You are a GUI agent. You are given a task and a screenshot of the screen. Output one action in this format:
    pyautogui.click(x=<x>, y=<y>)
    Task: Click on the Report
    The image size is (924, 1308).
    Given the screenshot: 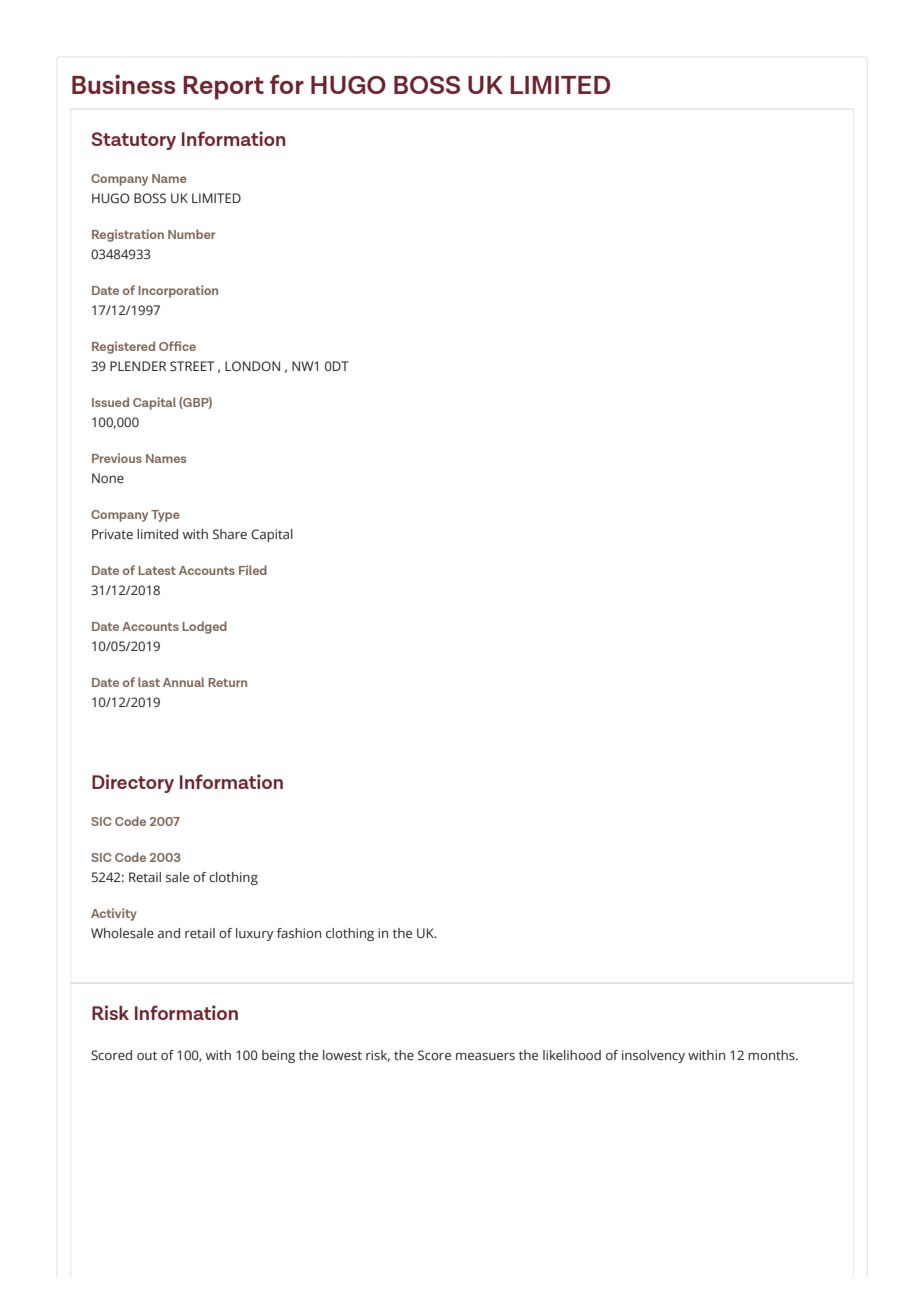 What is the action you would take?
    pyautogui.click(x=223, y=88)
